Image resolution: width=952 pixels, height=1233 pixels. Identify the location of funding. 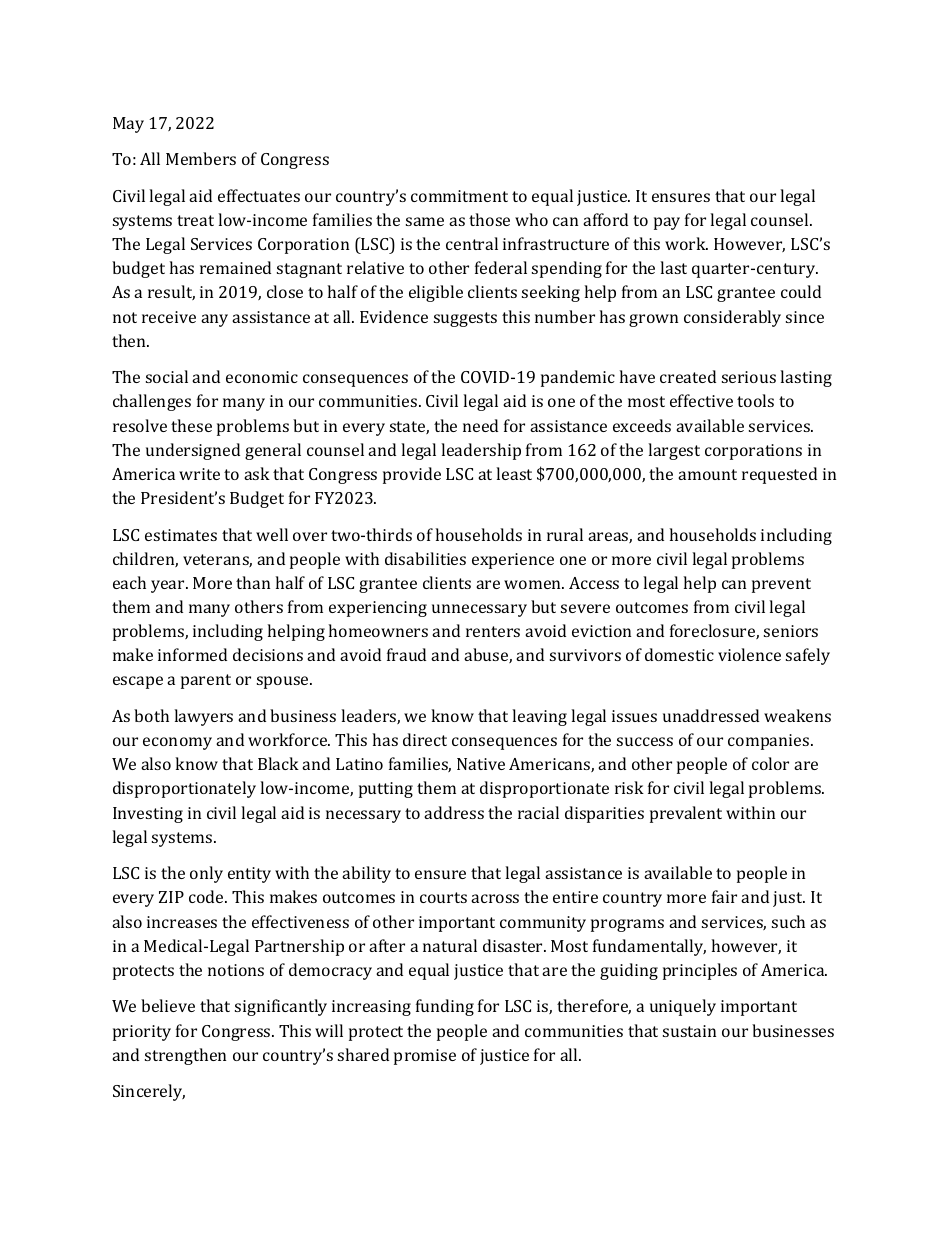
(445, 1007).
